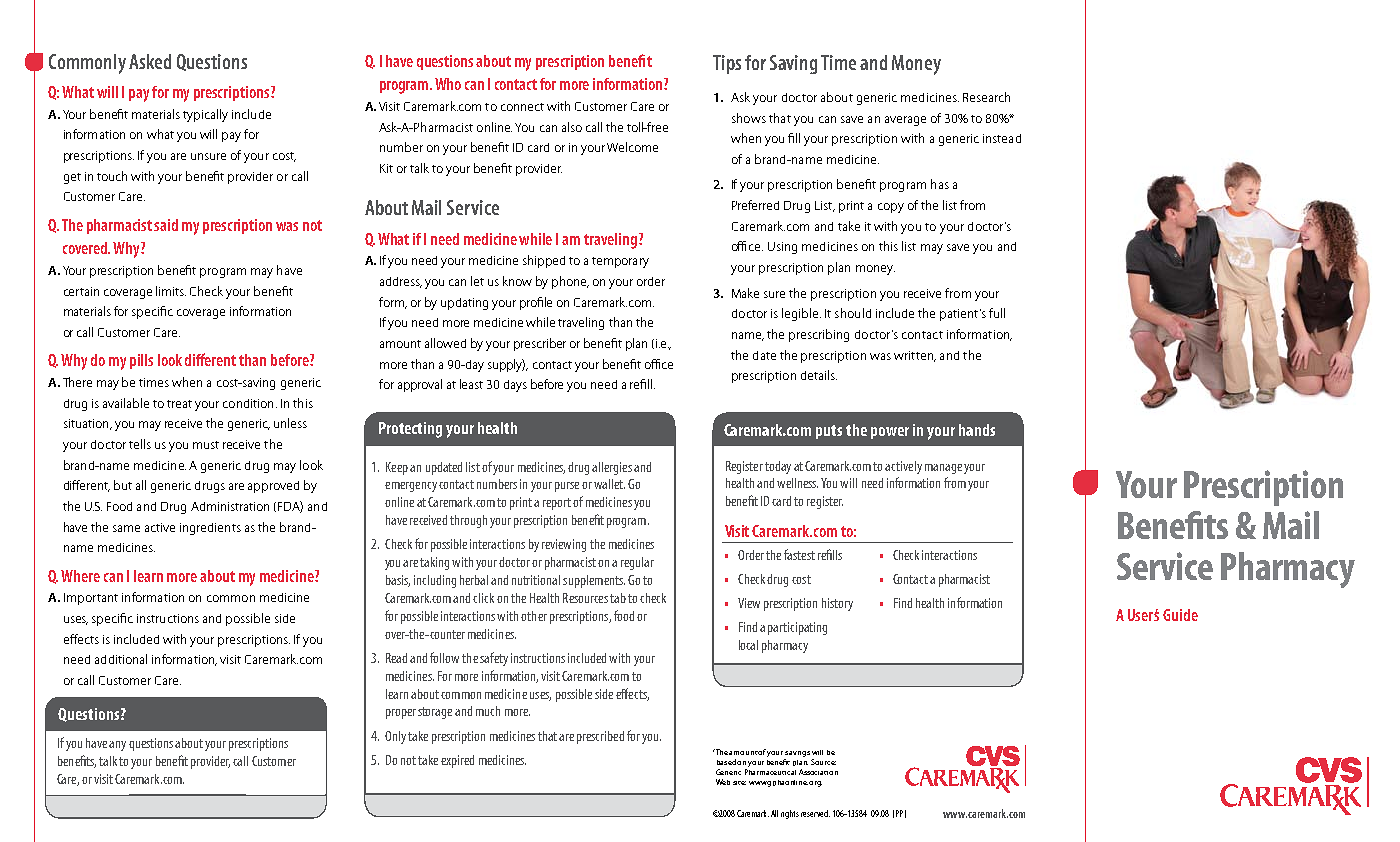  What do you see at coordinates (727, 64) in the screenshot?
I see `Tips` at bounding box center [727, 64].
